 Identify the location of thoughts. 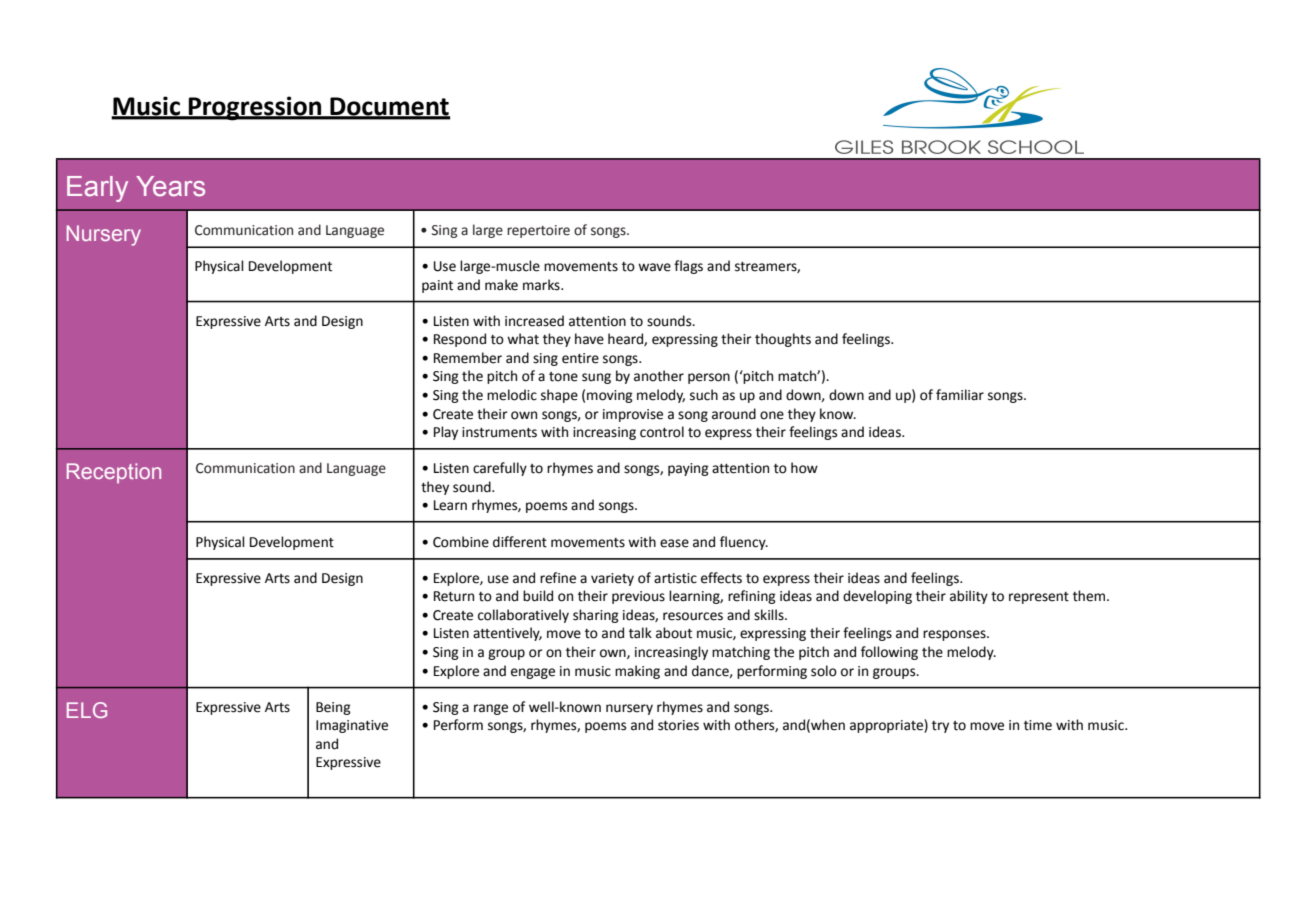
(783, 340).
